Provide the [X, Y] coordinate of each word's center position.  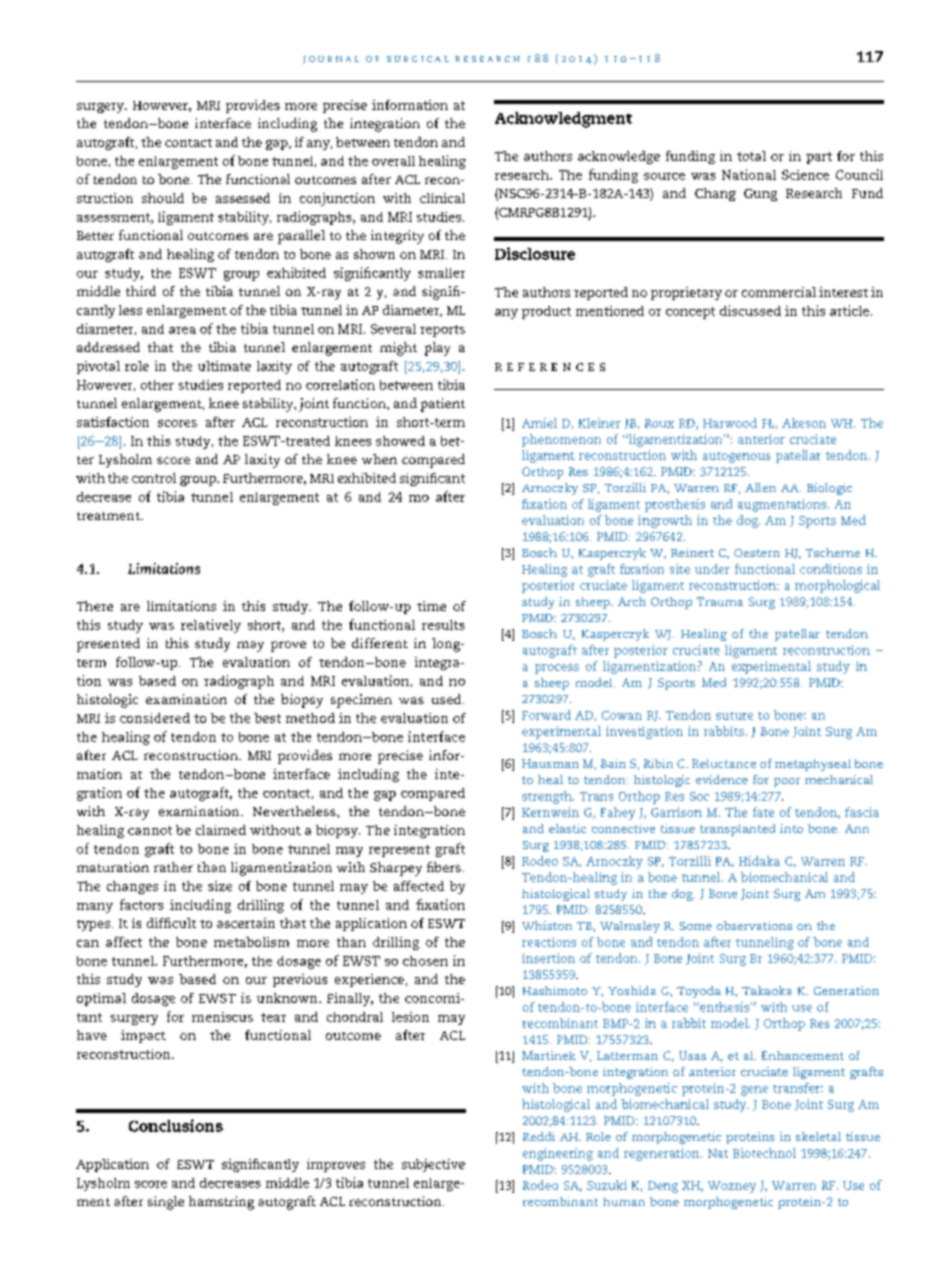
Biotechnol [764, 1153]
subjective [433, 1165]
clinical [442, 198]
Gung [760, 195]
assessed [243, 198]
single [166, 1203]
